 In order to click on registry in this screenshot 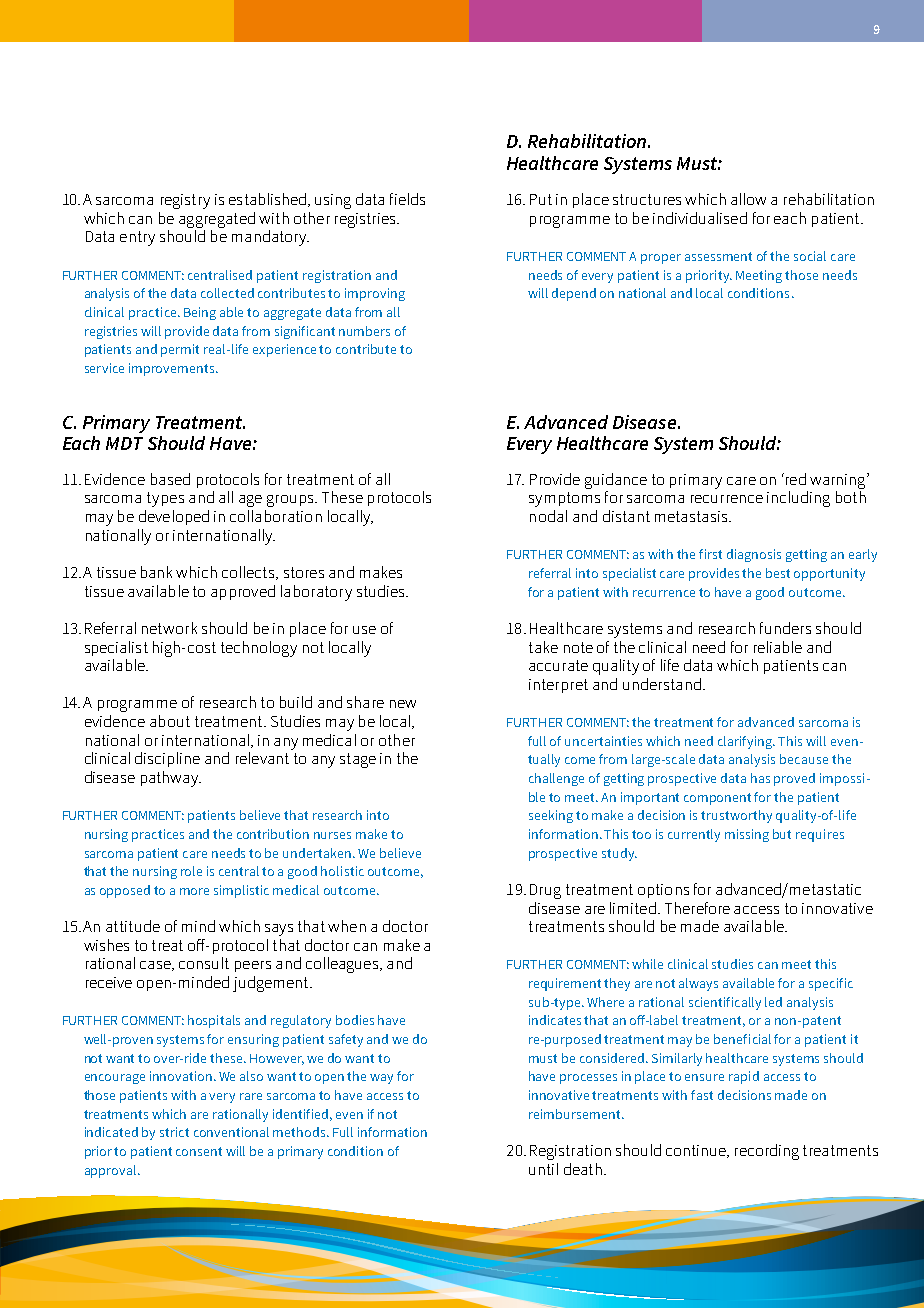, I will do `click(185, 201)`.
